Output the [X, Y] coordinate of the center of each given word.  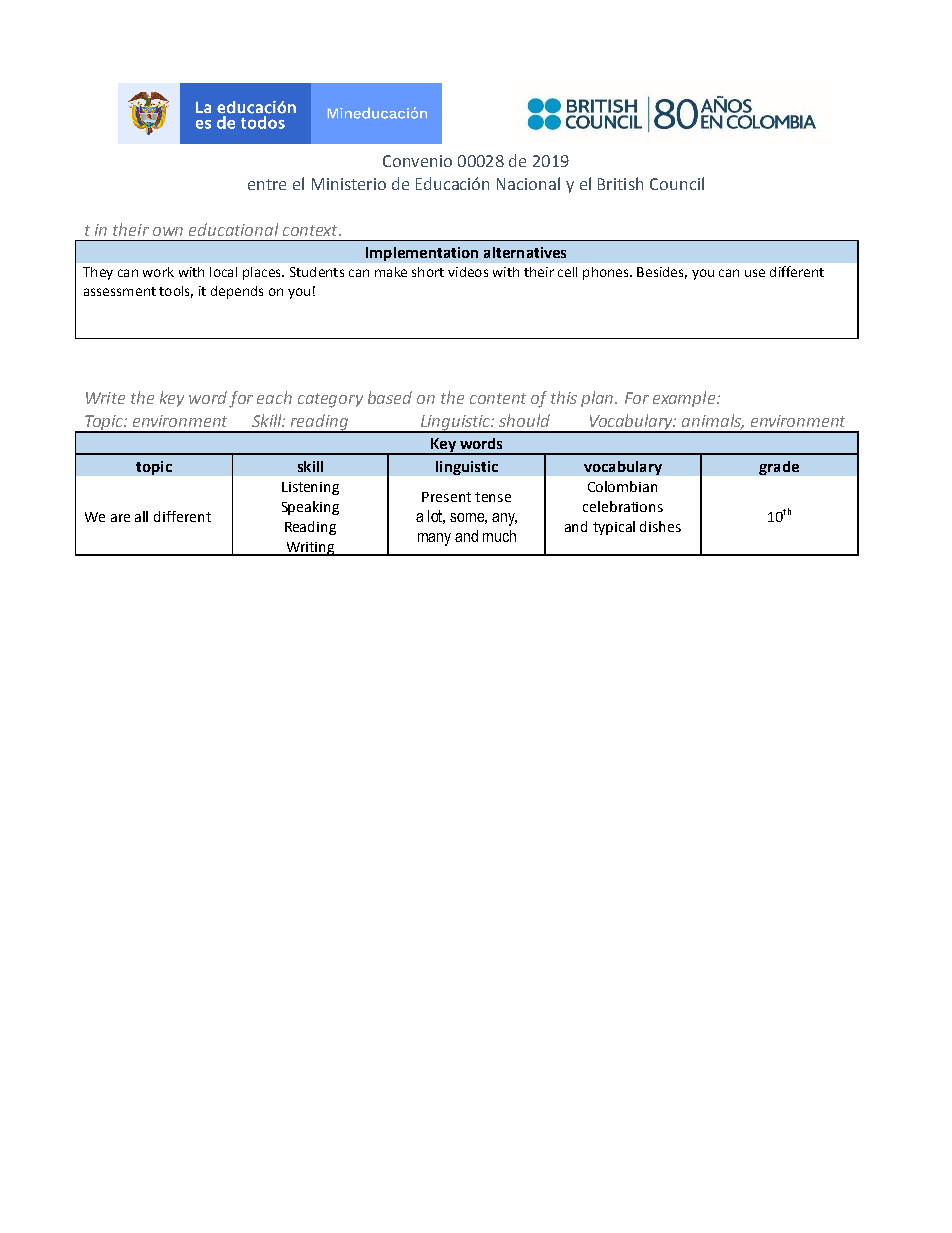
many [434, 539]
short [428, 272]
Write [105, 398]
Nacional [528, 183]
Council [677, 183]
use [755, 273]
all [141, 516]
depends [237, 292]
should [524, 420]
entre [267, 184]
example [685, 399]
